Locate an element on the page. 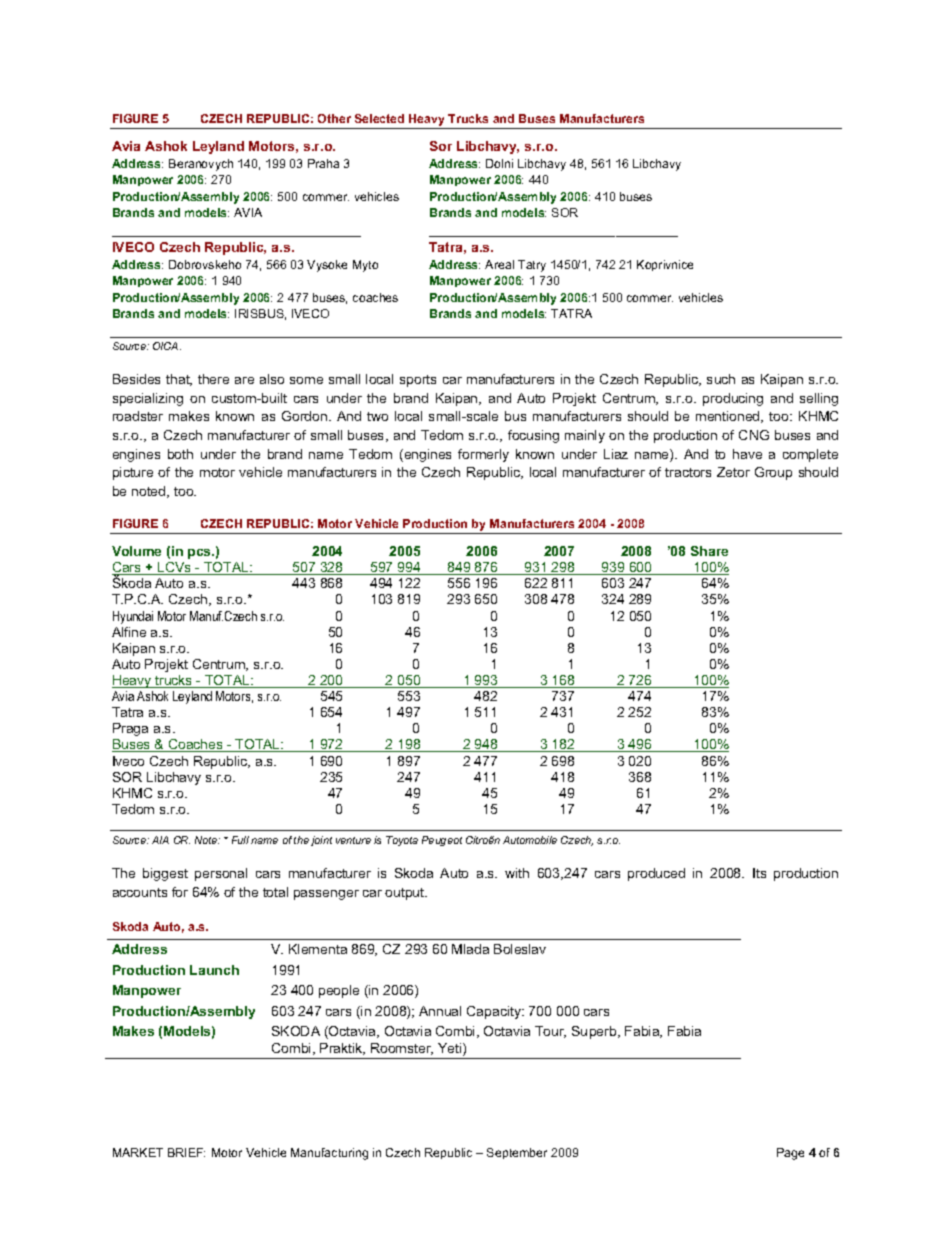  Hyundai is located at coordinates (133, 617).
